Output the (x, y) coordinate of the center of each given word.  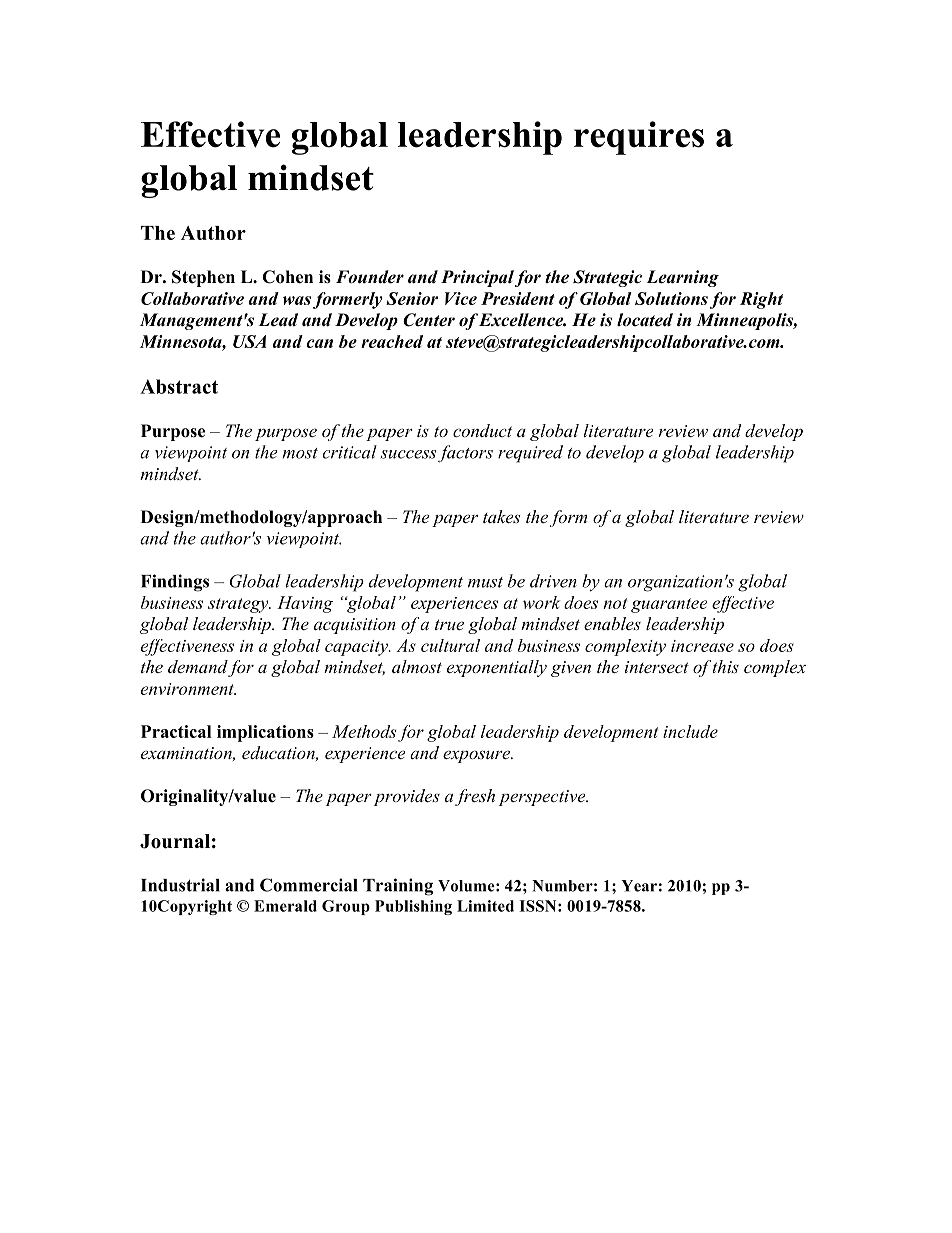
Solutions (671, 298)
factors (465, 454)
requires (639, 138)
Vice (461, 298)
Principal (477, 278)
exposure (478, 756)
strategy (239, 605)
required (530, 454)
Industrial (180, 885)
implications (265, 733)
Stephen (203, 278)
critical (350, 452)
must (485, 582)
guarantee (669, 605)
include (690, 731)
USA (249, 341)
